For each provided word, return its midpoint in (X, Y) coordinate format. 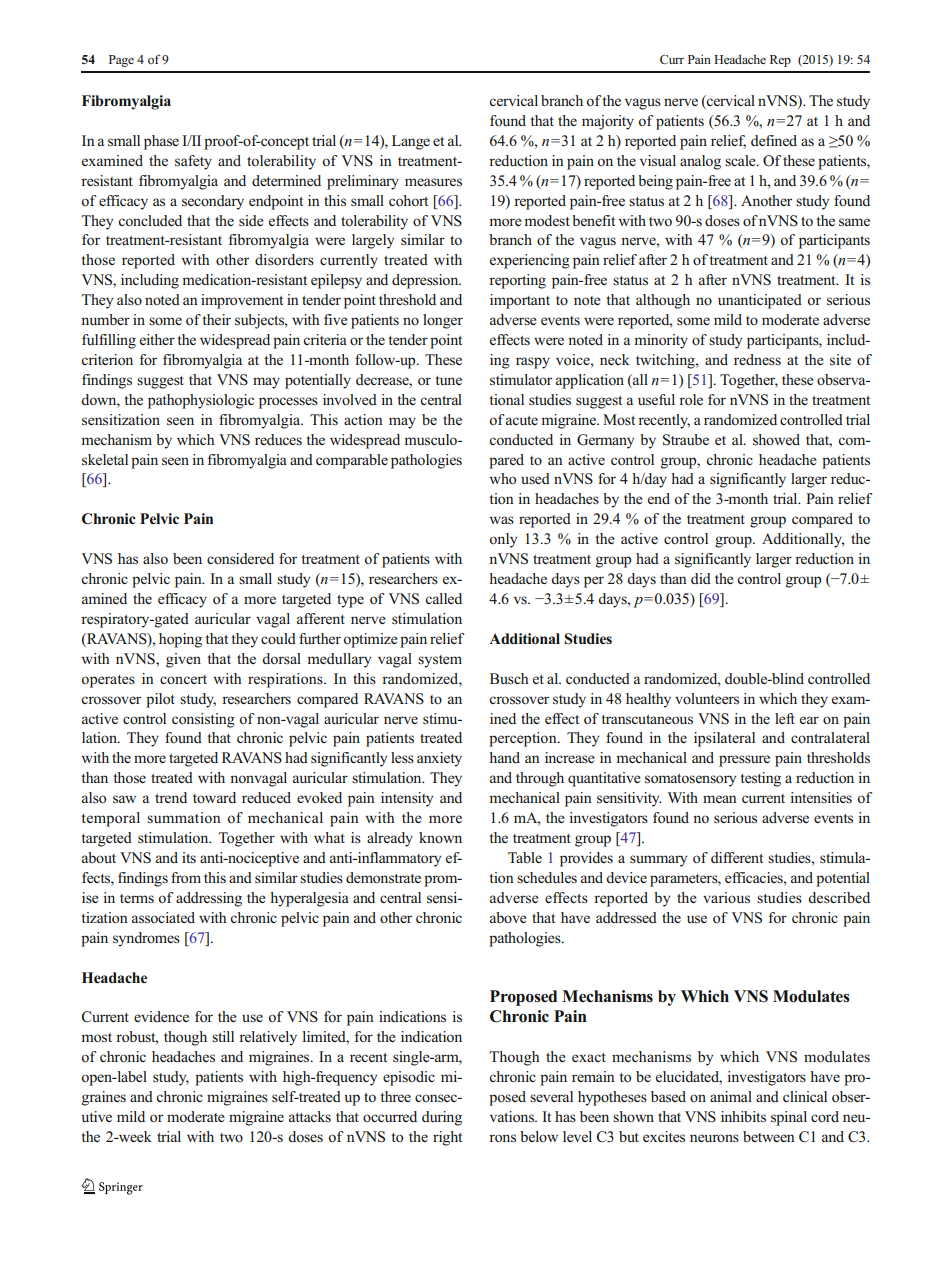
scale (741, 160)
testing (760, 779)
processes (288, 403)
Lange (411, 142)
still (223, 1036)
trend (171, 797)
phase (161, 142)
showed (776, 440)
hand (504, 757)
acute (522, 420)
